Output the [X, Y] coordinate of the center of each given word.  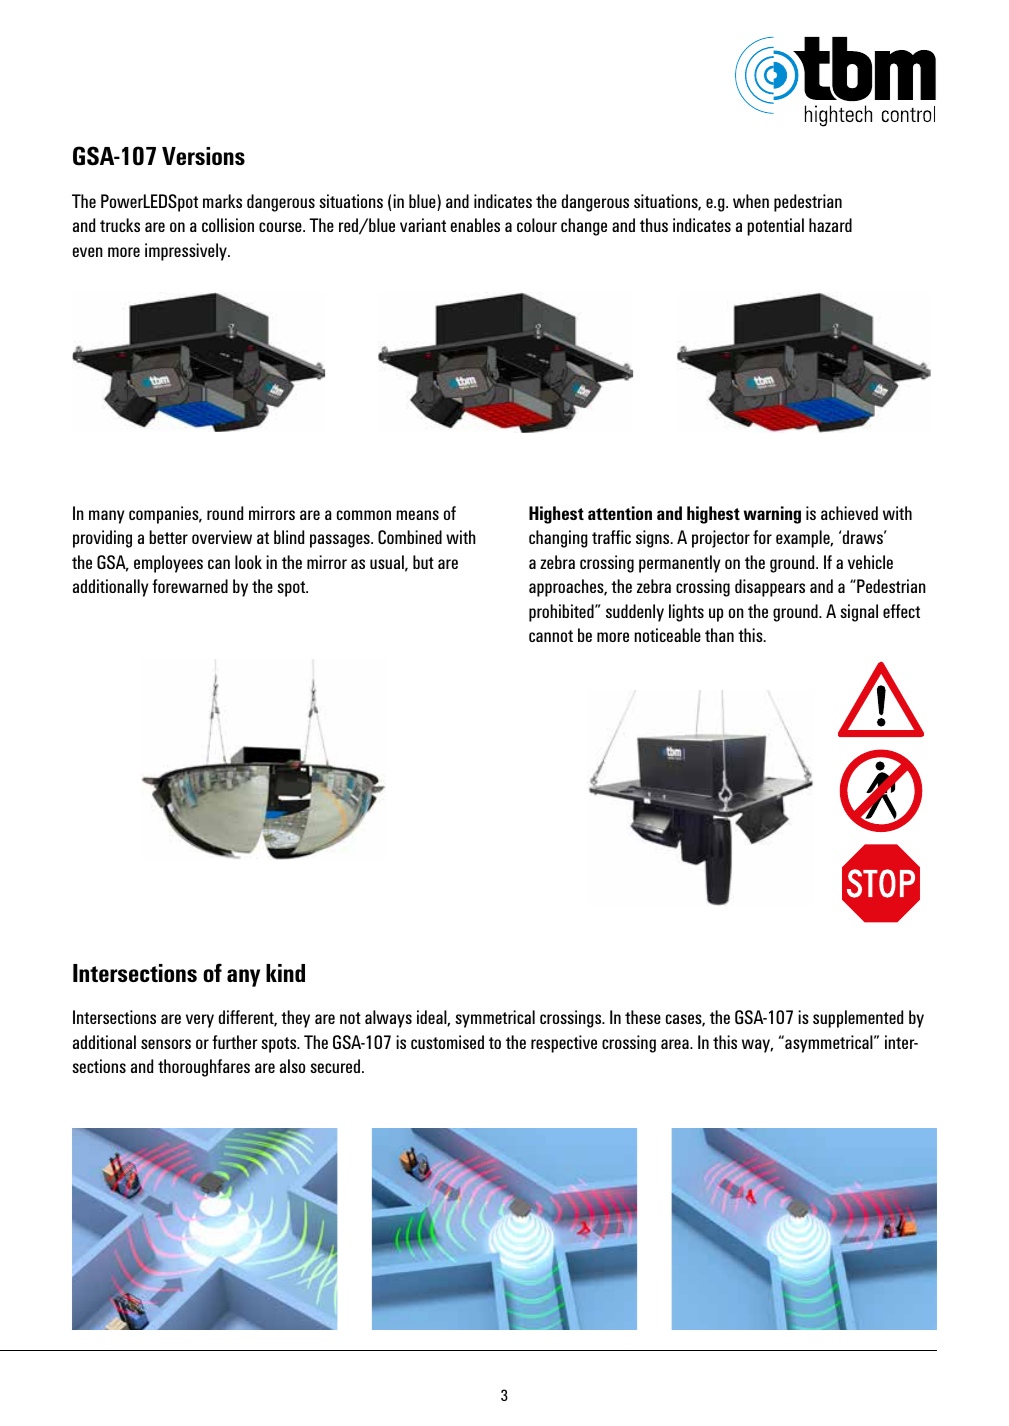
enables [475, 225]
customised [447, 1042]
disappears [770, 588]
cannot [551, 636]
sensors [166, 1044]
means [417, 515]
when [751, 201]
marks [222, 201]
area [676, 1044]
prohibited [562, 613]
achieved [849, 513]
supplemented [858, 1019]
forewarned [190, 586]
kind [285, 973]
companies [165, 515]
